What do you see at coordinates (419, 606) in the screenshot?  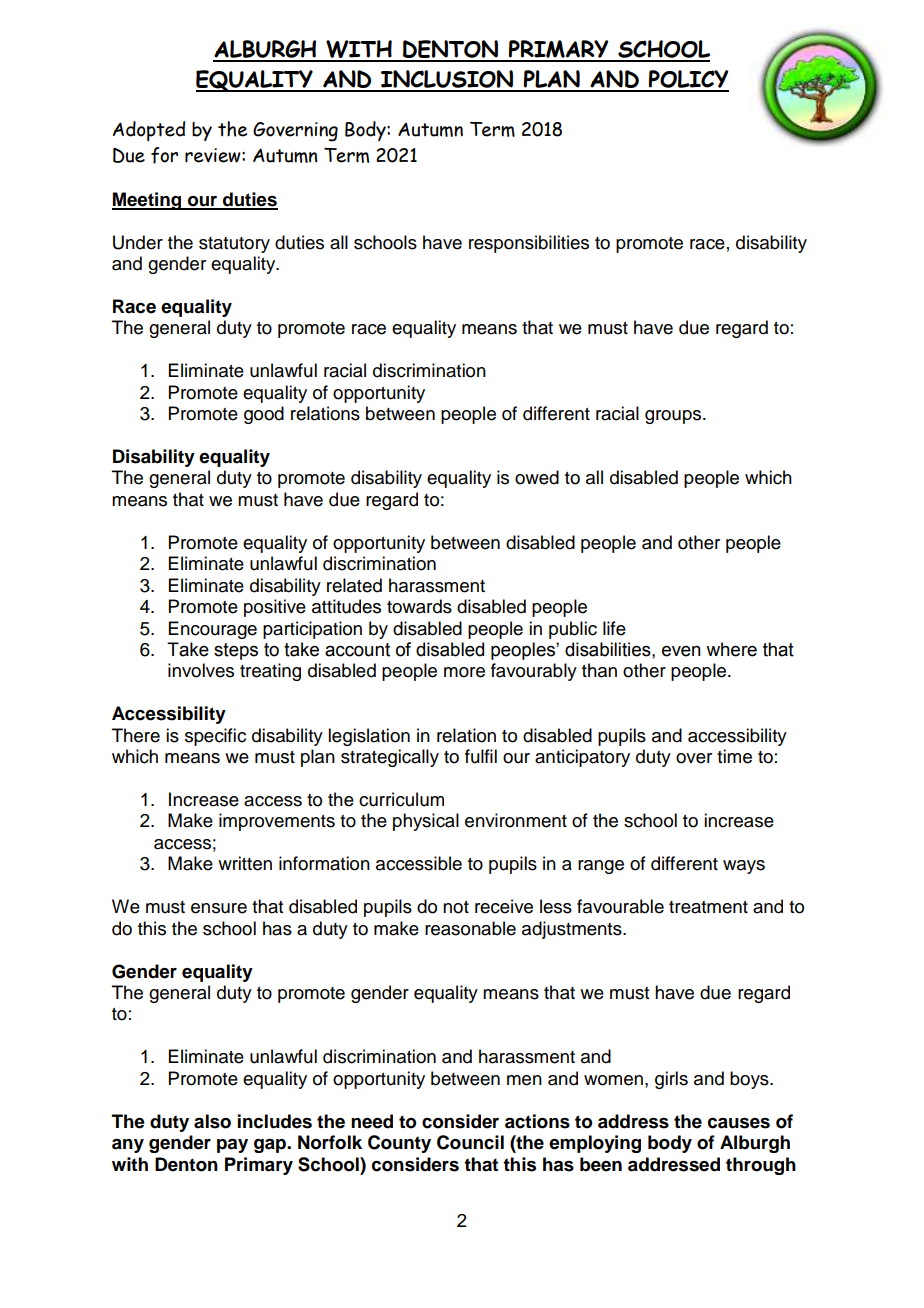 I see `towards` at bounding box center [419, 606].
